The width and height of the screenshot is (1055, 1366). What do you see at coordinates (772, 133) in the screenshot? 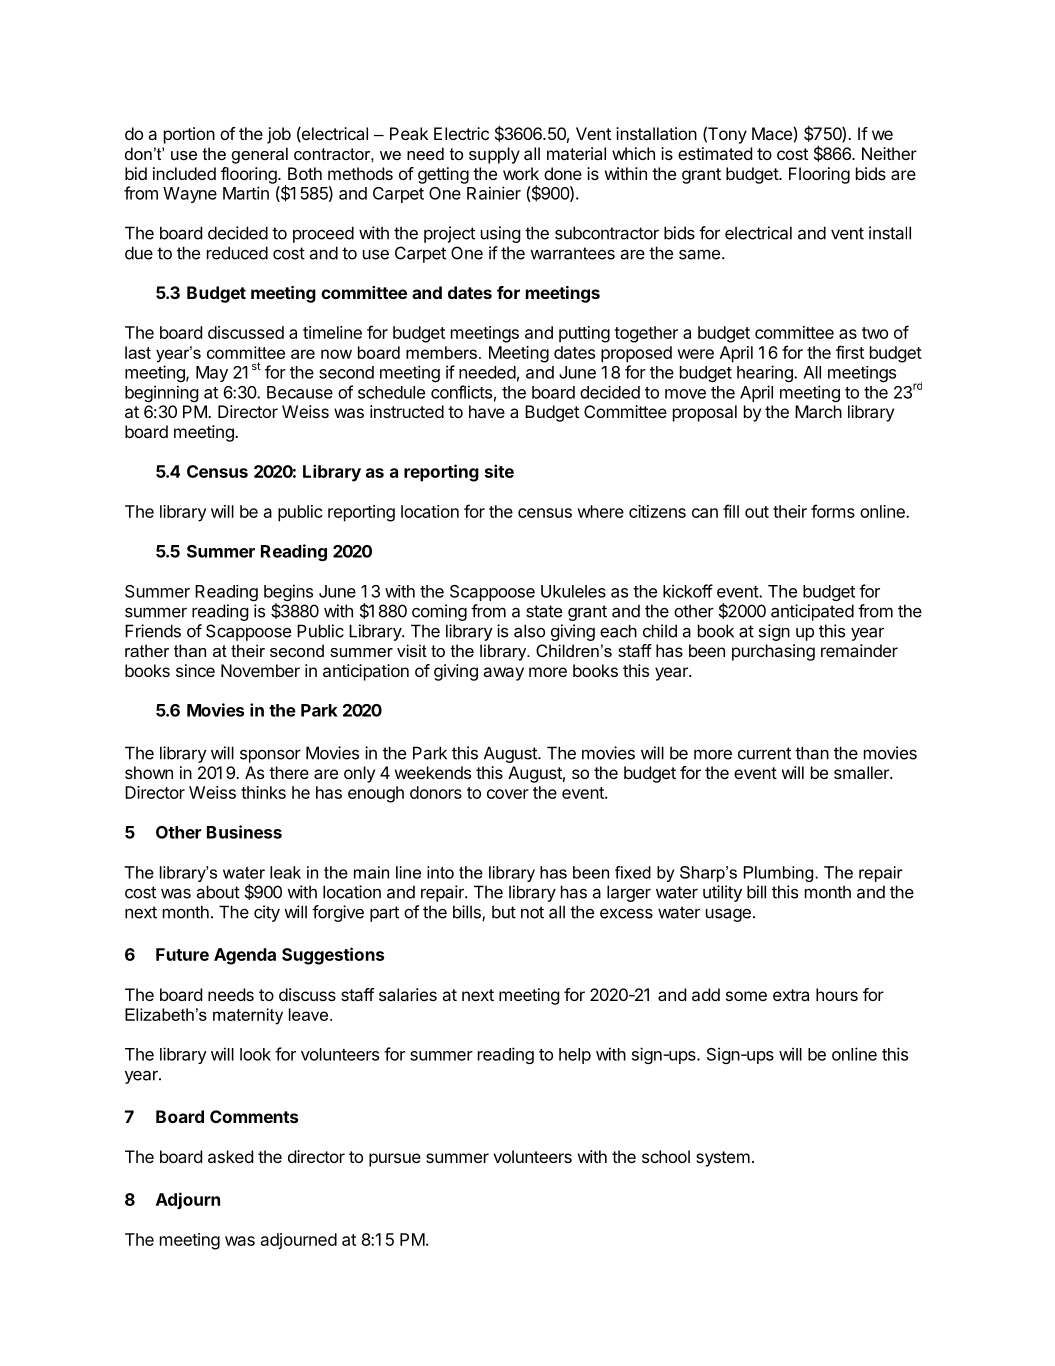
I see `Mace` at bounding box center [772, 133].
